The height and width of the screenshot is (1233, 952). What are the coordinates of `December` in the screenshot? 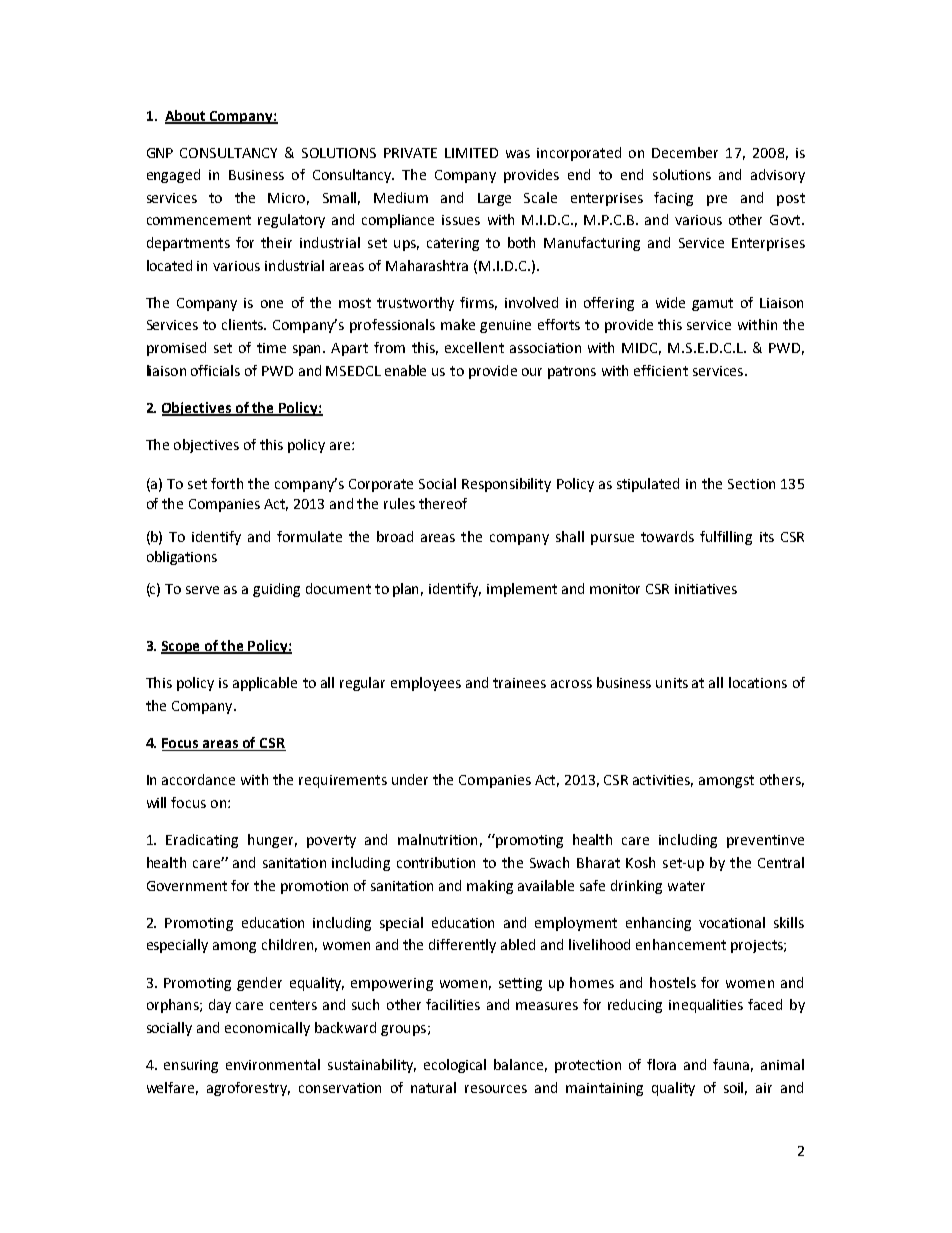 It's located at (685, 152).
